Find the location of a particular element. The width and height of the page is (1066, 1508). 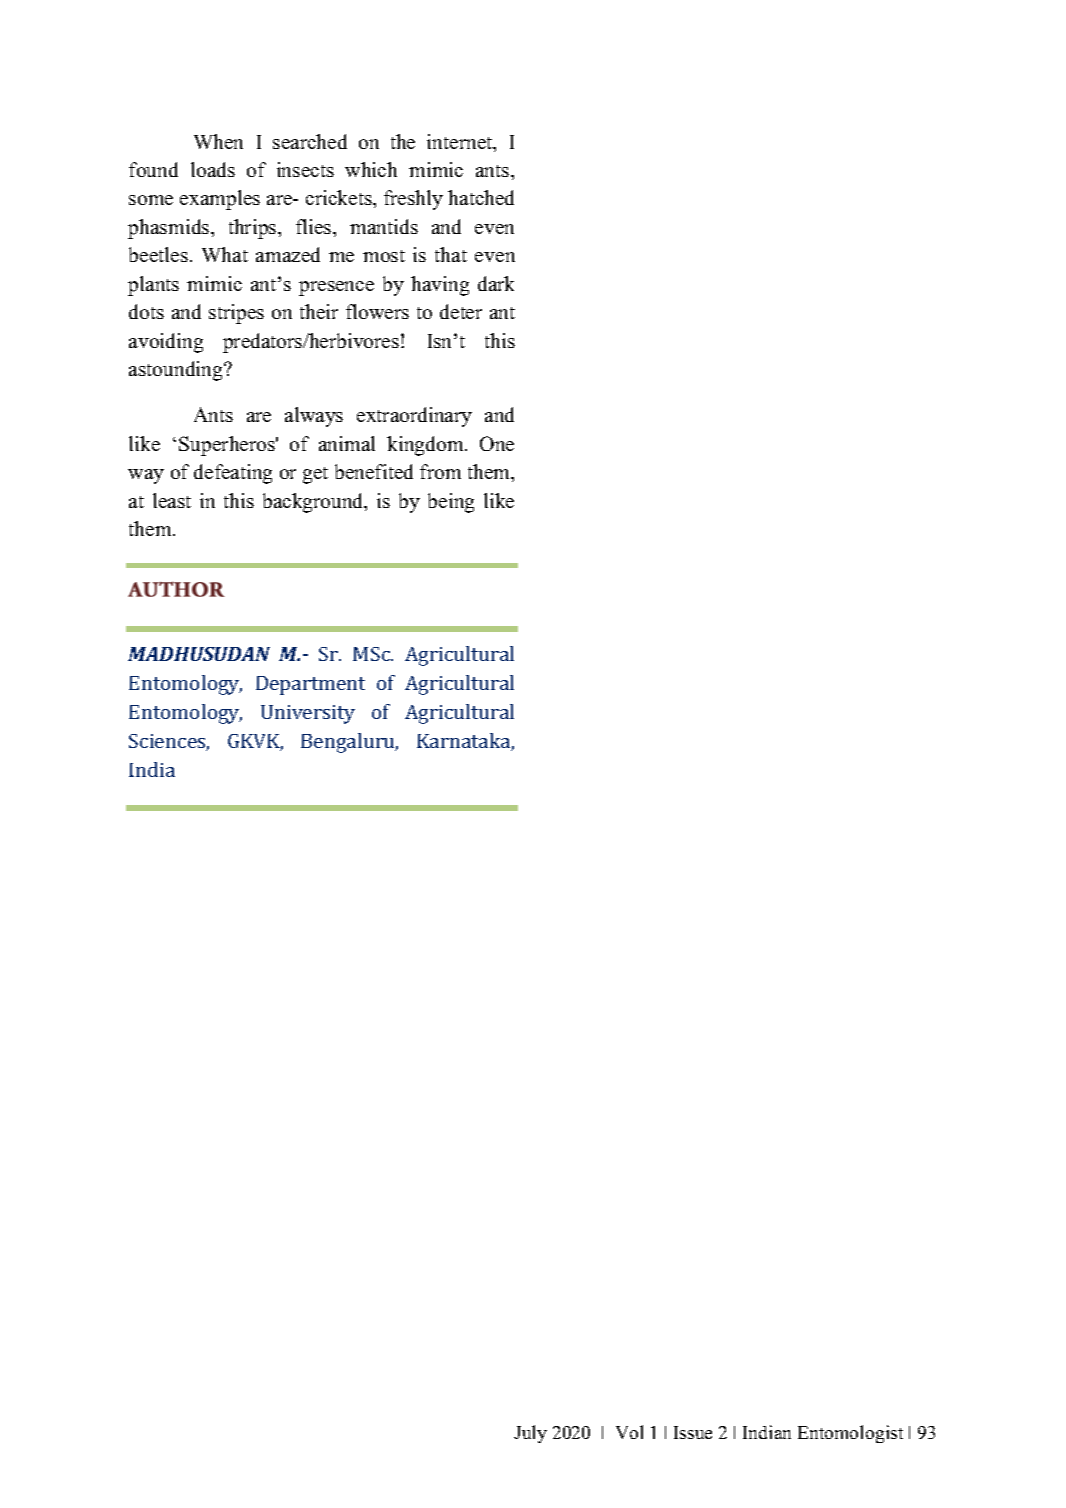

least is located at coordinates (172, 500).
